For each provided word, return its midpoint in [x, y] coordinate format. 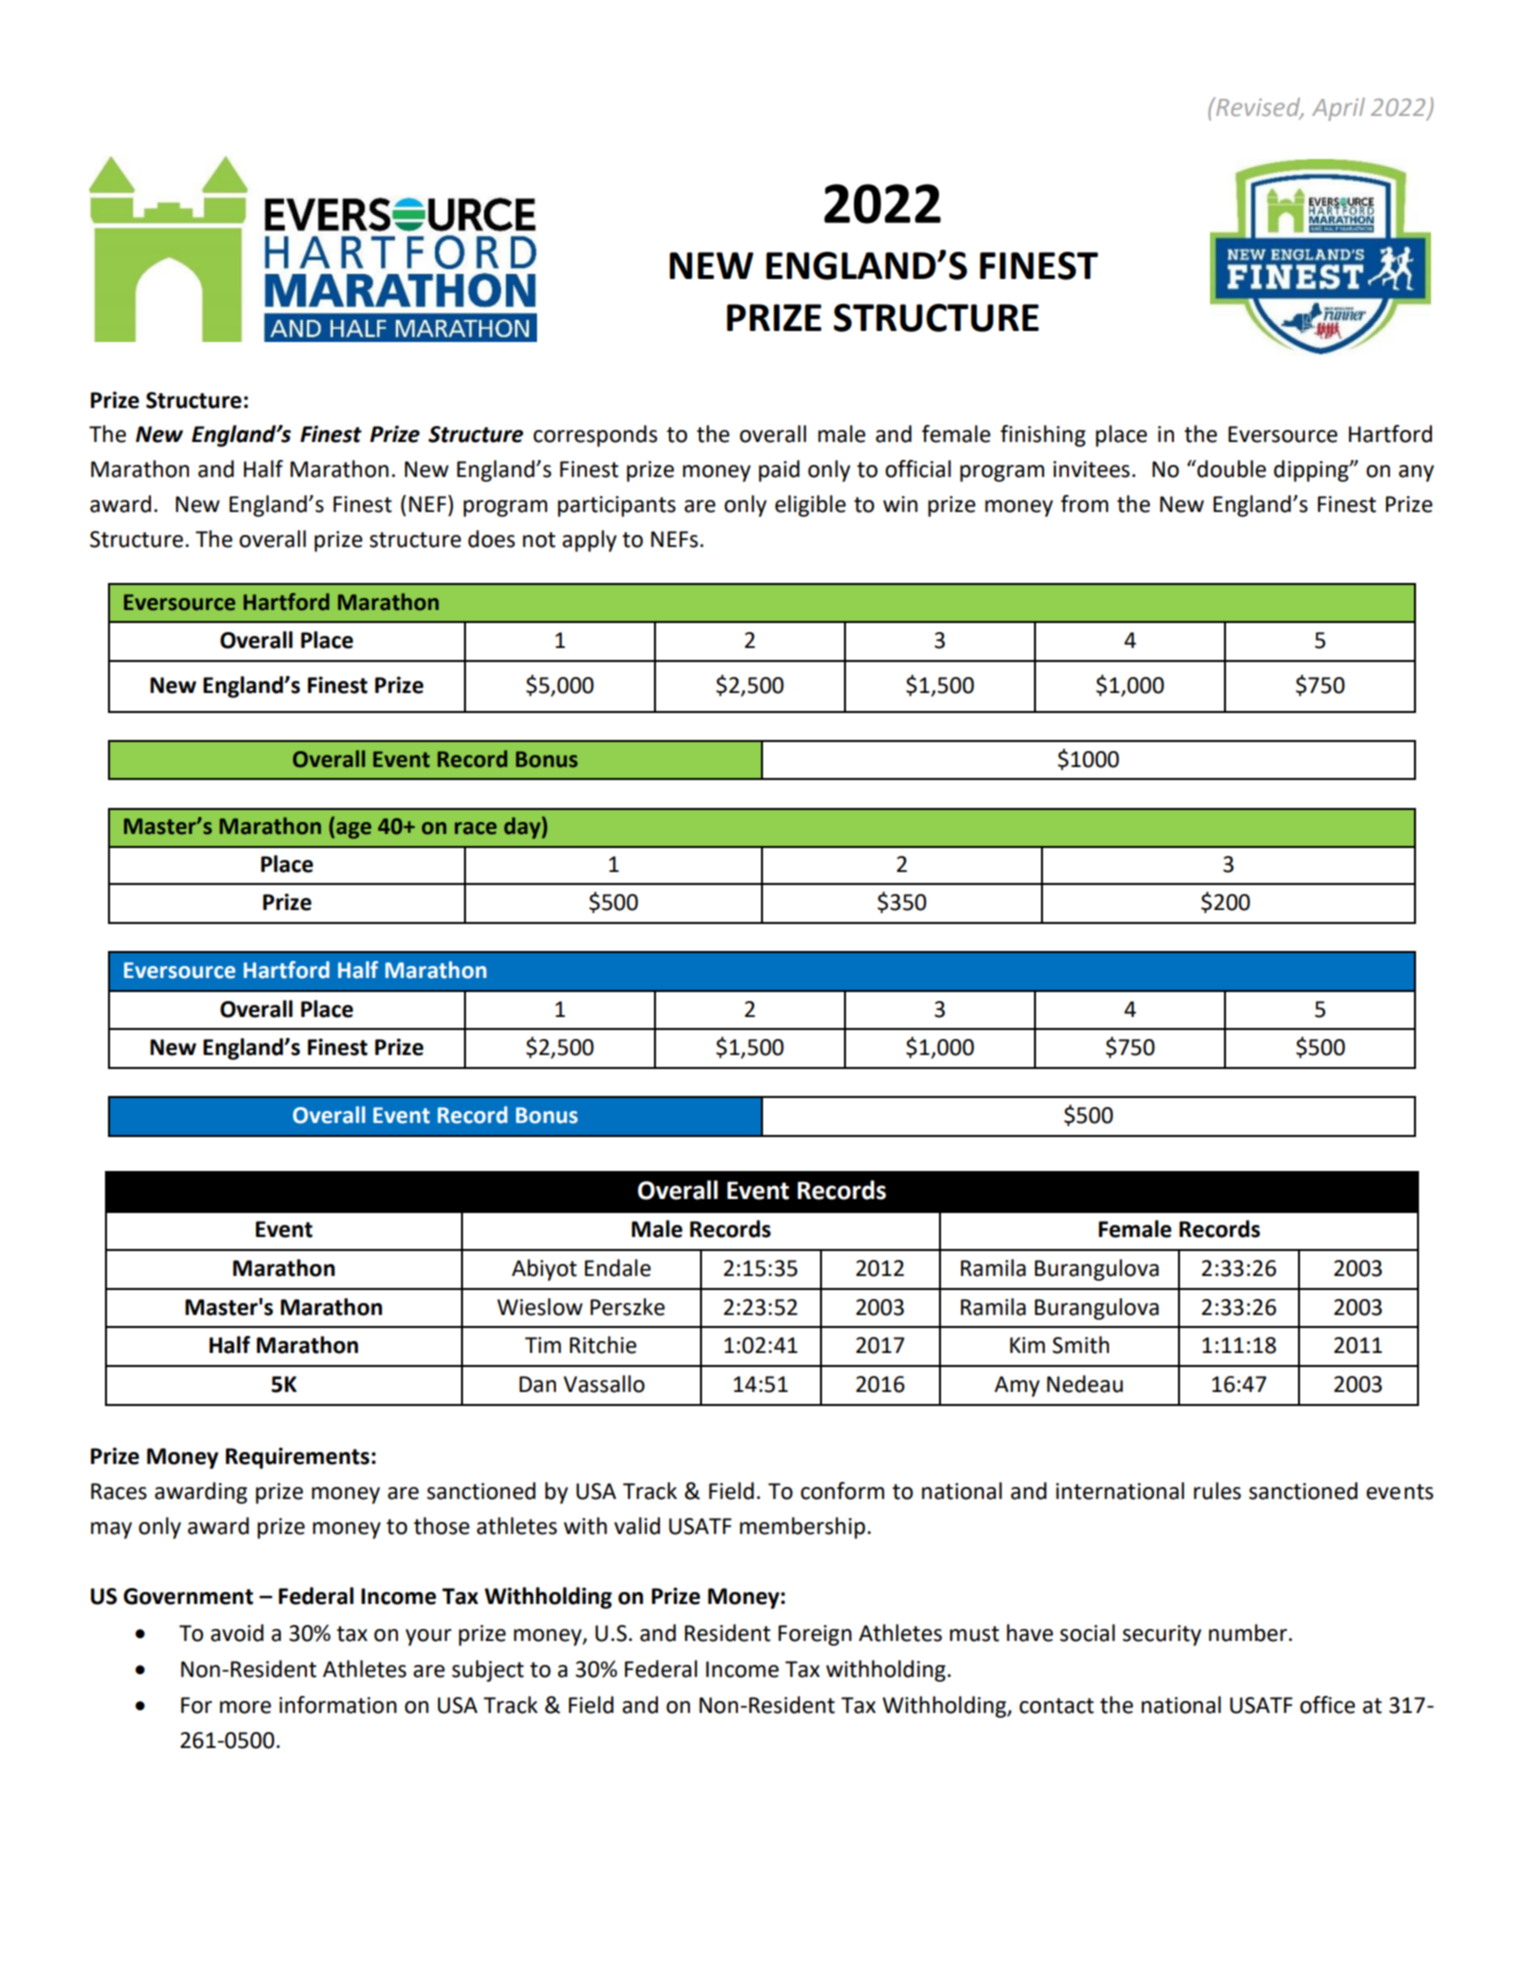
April [1338, 109]
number [1249, 1633]
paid [779, 471]
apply [589, 541]
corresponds [595, 436]
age [352, 830]
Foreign [815, 1635]
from [1084, 504]
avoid [237, 1633]
